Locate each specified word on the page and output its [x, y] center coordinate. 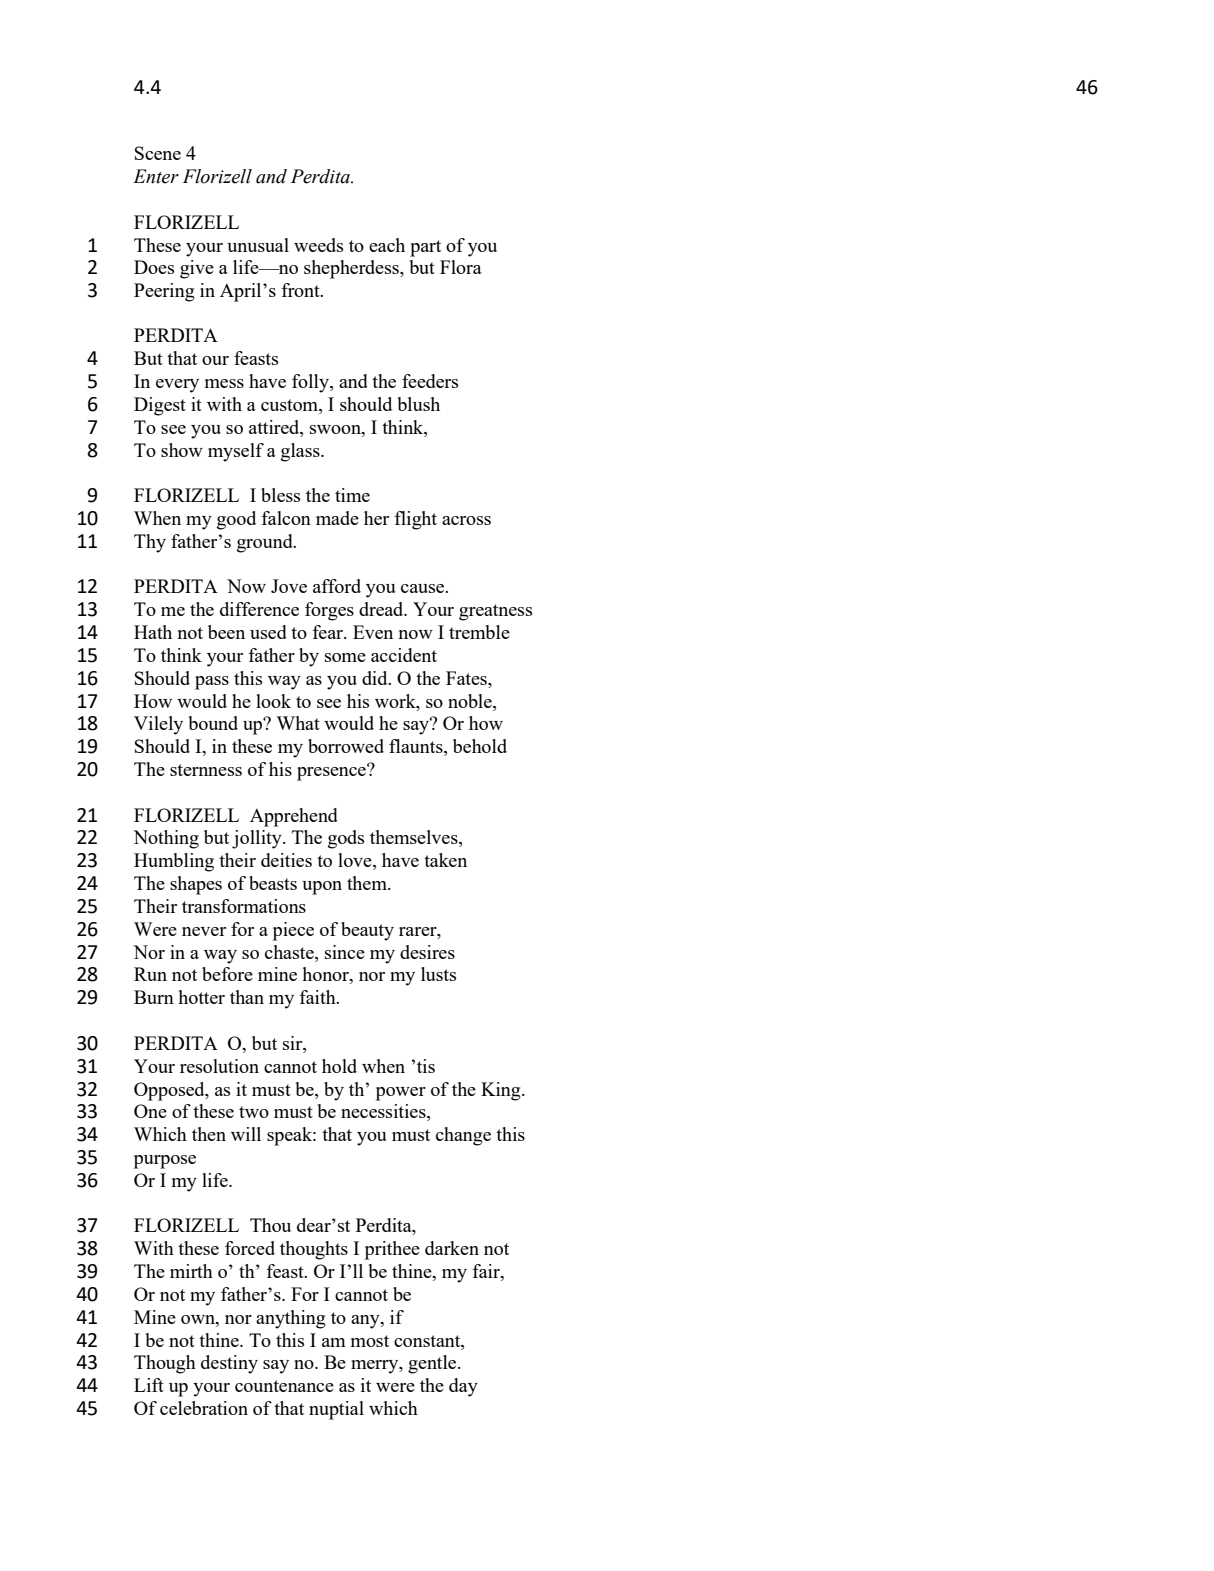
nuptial [336, 1410]
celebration [204, 1408]
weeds [318, 245]
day [463, 1387]
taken [445, 860]
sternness [206, 770]
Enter [156, 176]
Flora [461, 267]
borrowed [346, 746]
